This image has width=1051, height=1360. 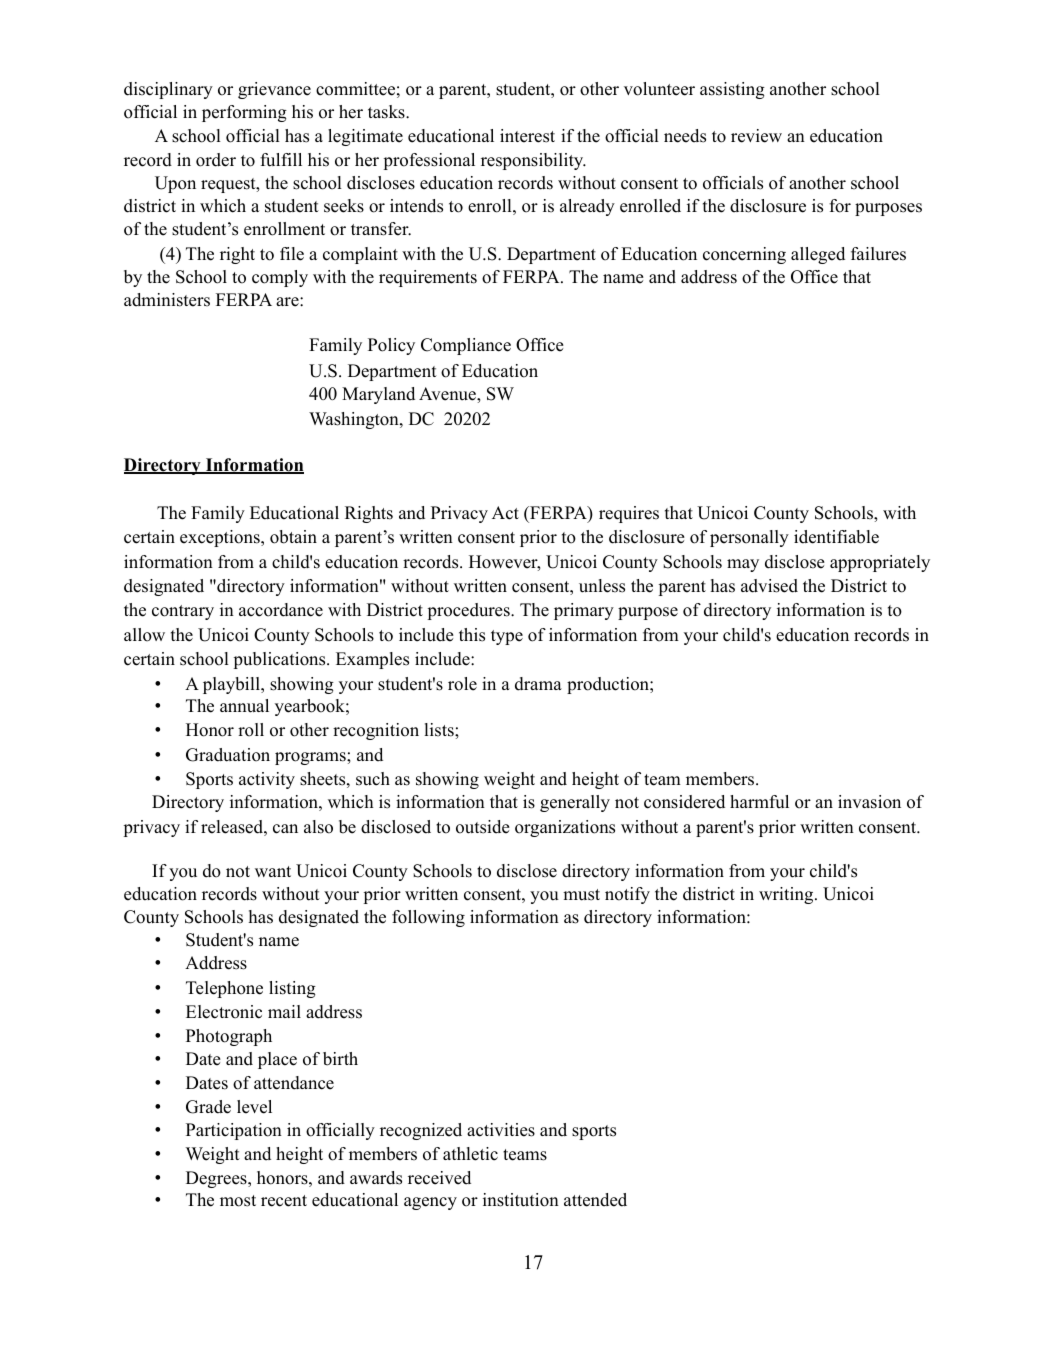 What do you see at coordinates (483, 827) in the image?
I see `outside` at bounding box center [483, 827].
